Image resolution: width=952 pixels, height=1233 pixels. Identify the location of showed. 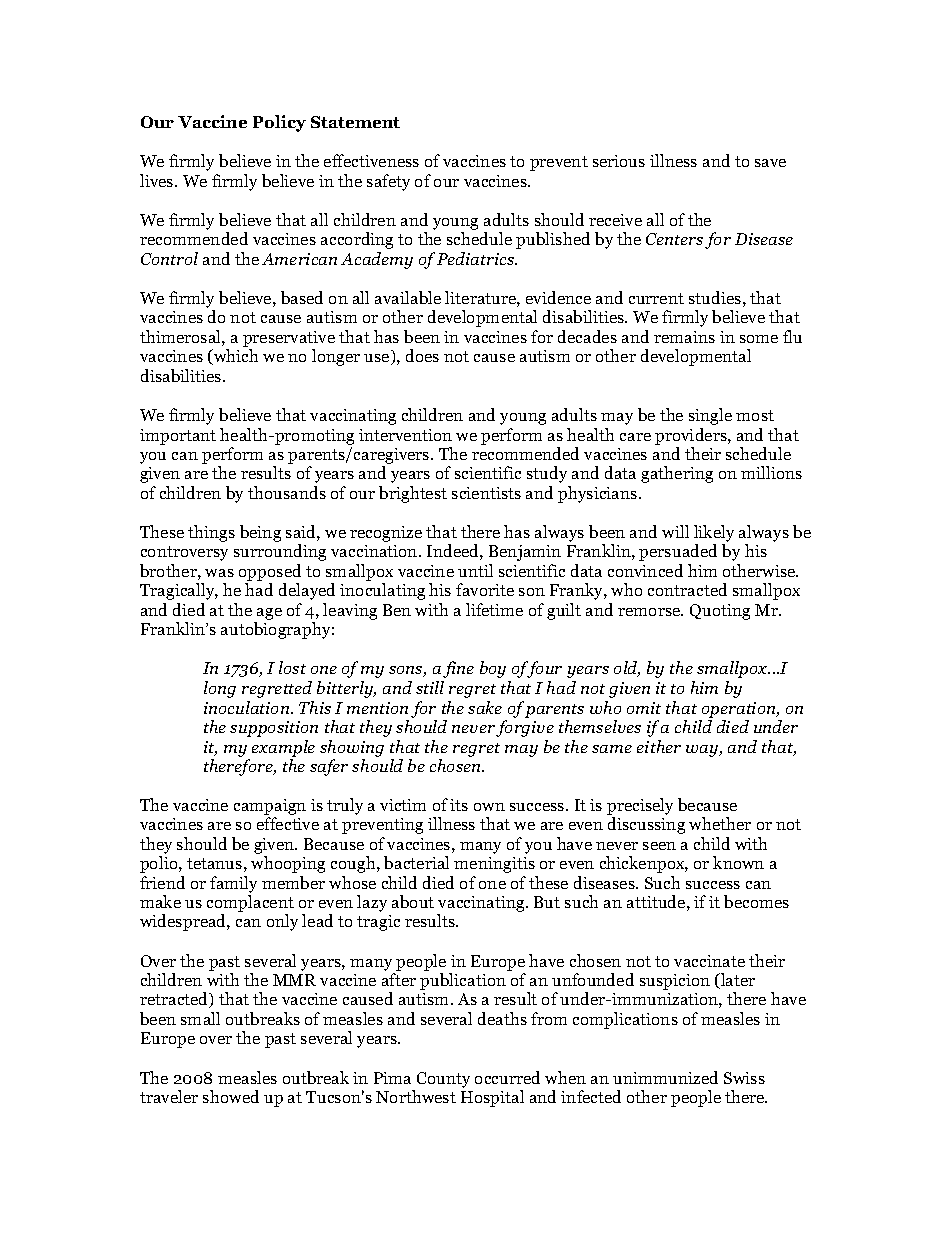
(231, 1096).
